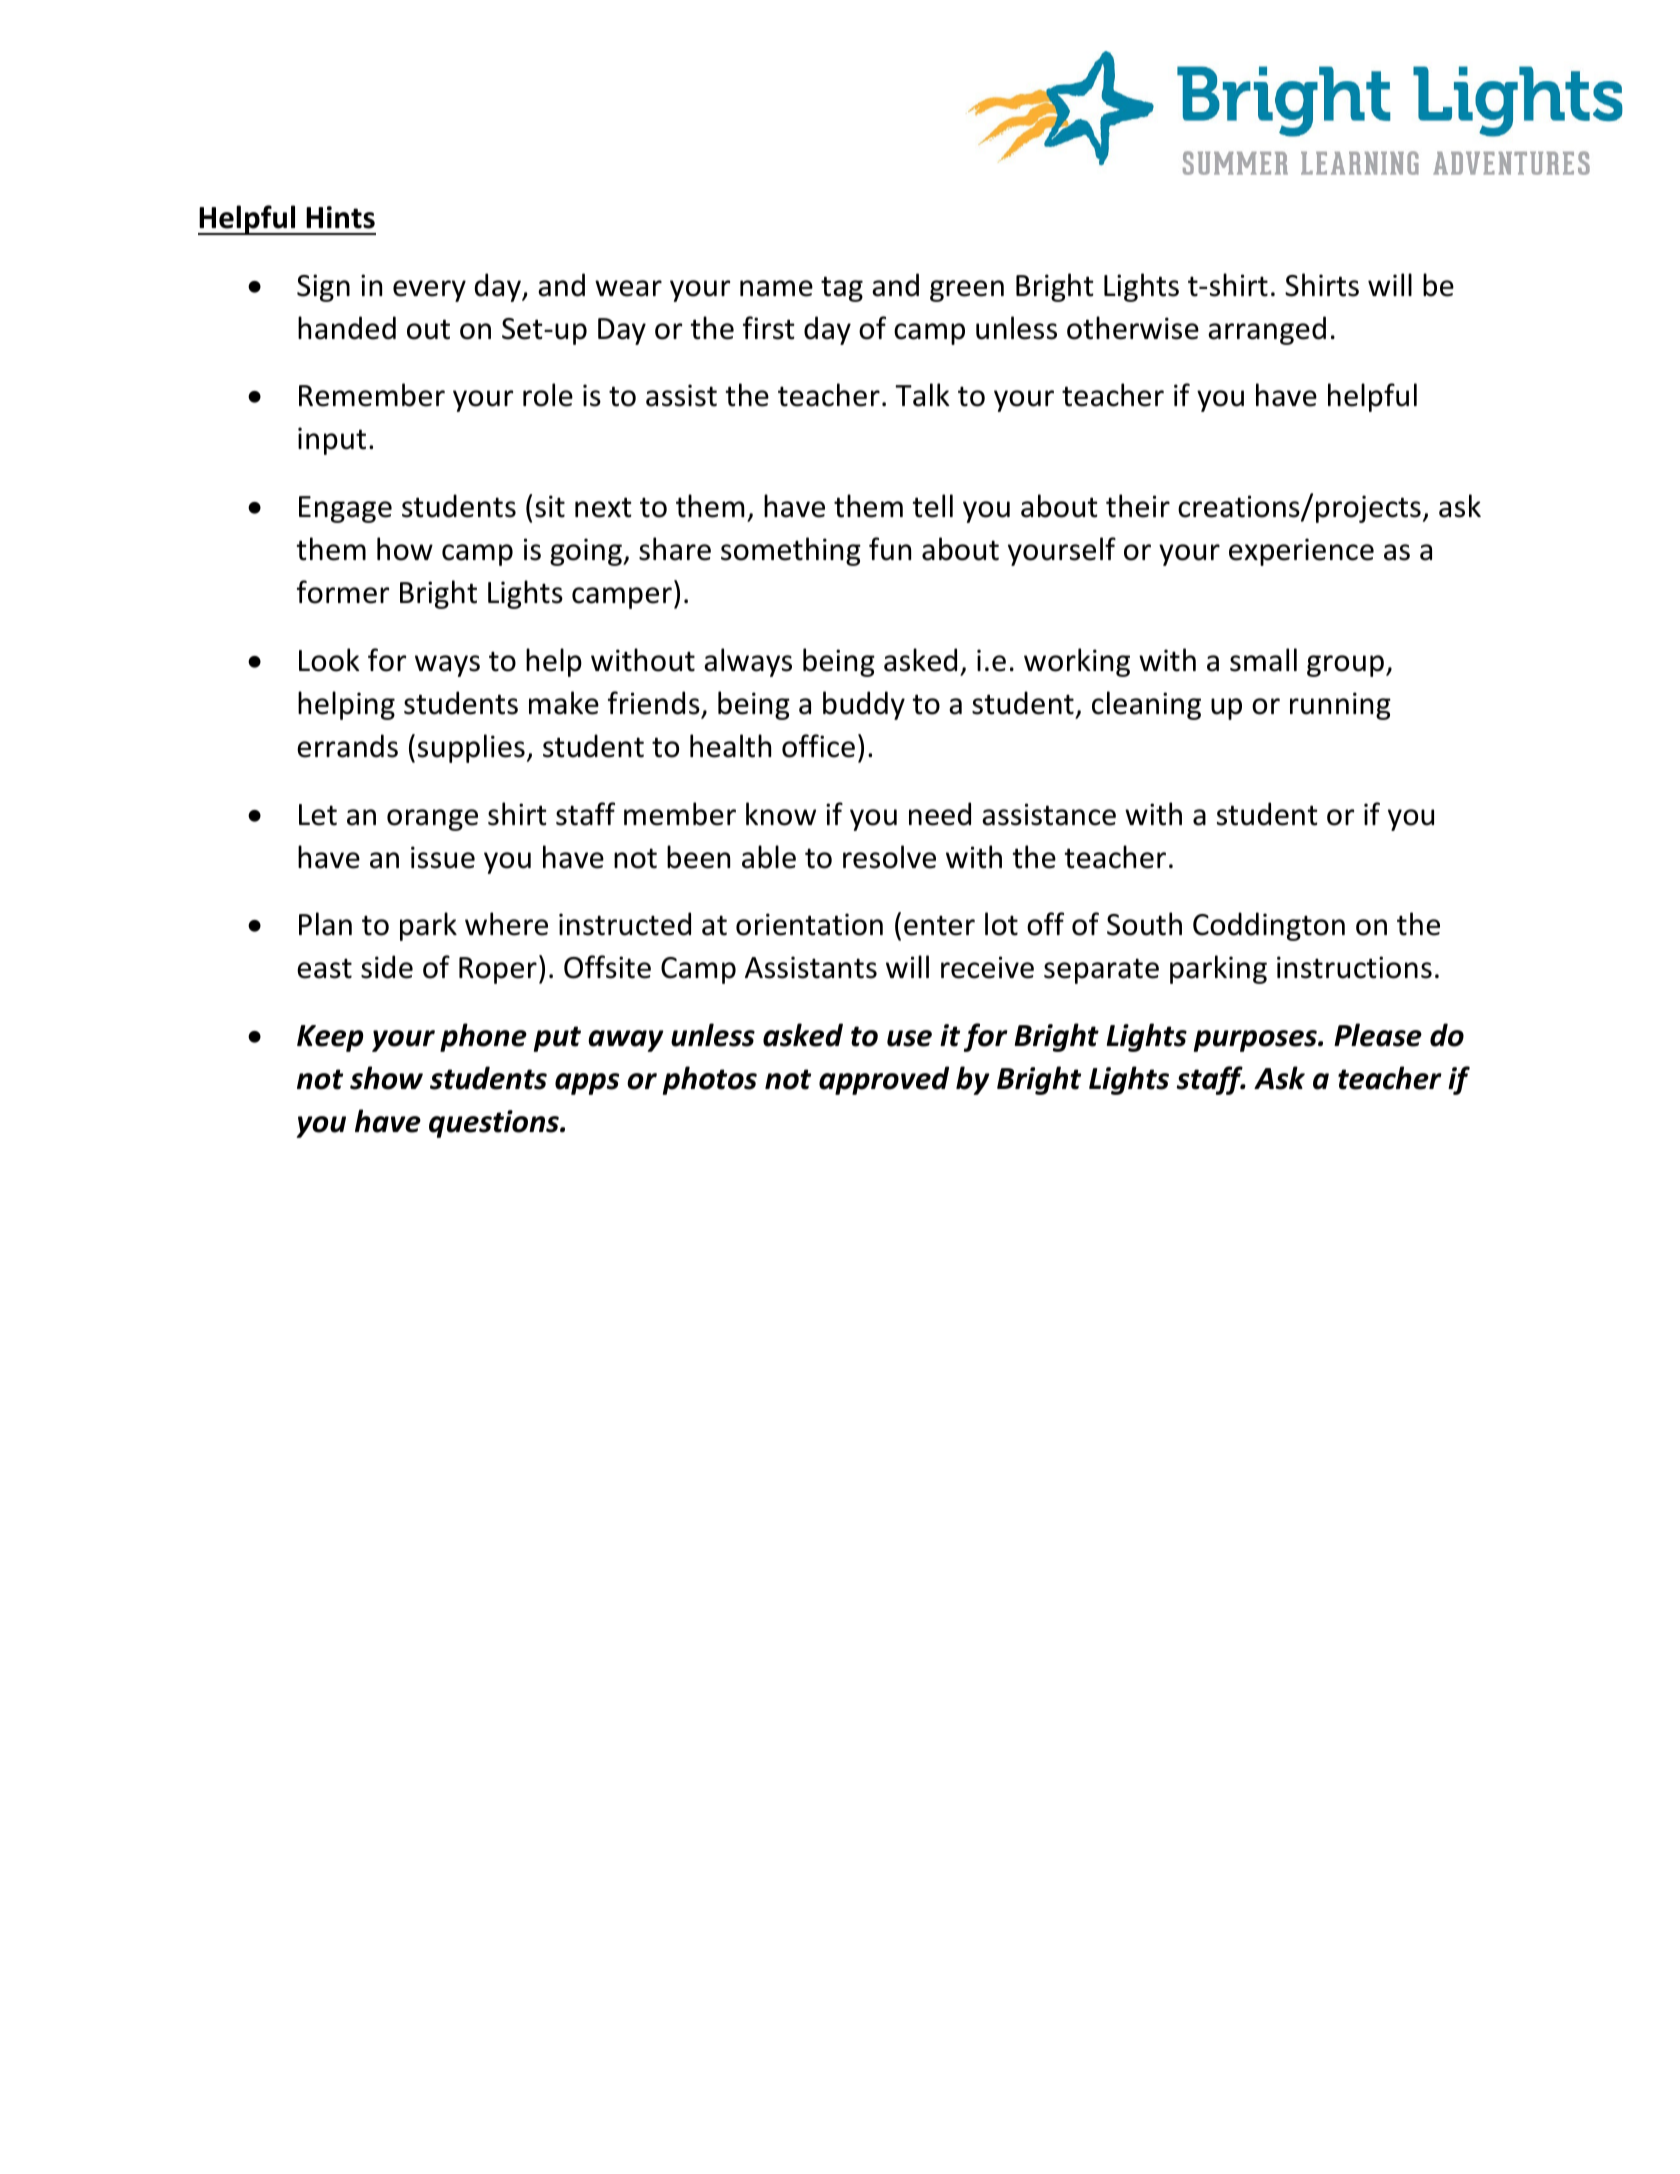  I want to click on show, so click(386, 1078).
